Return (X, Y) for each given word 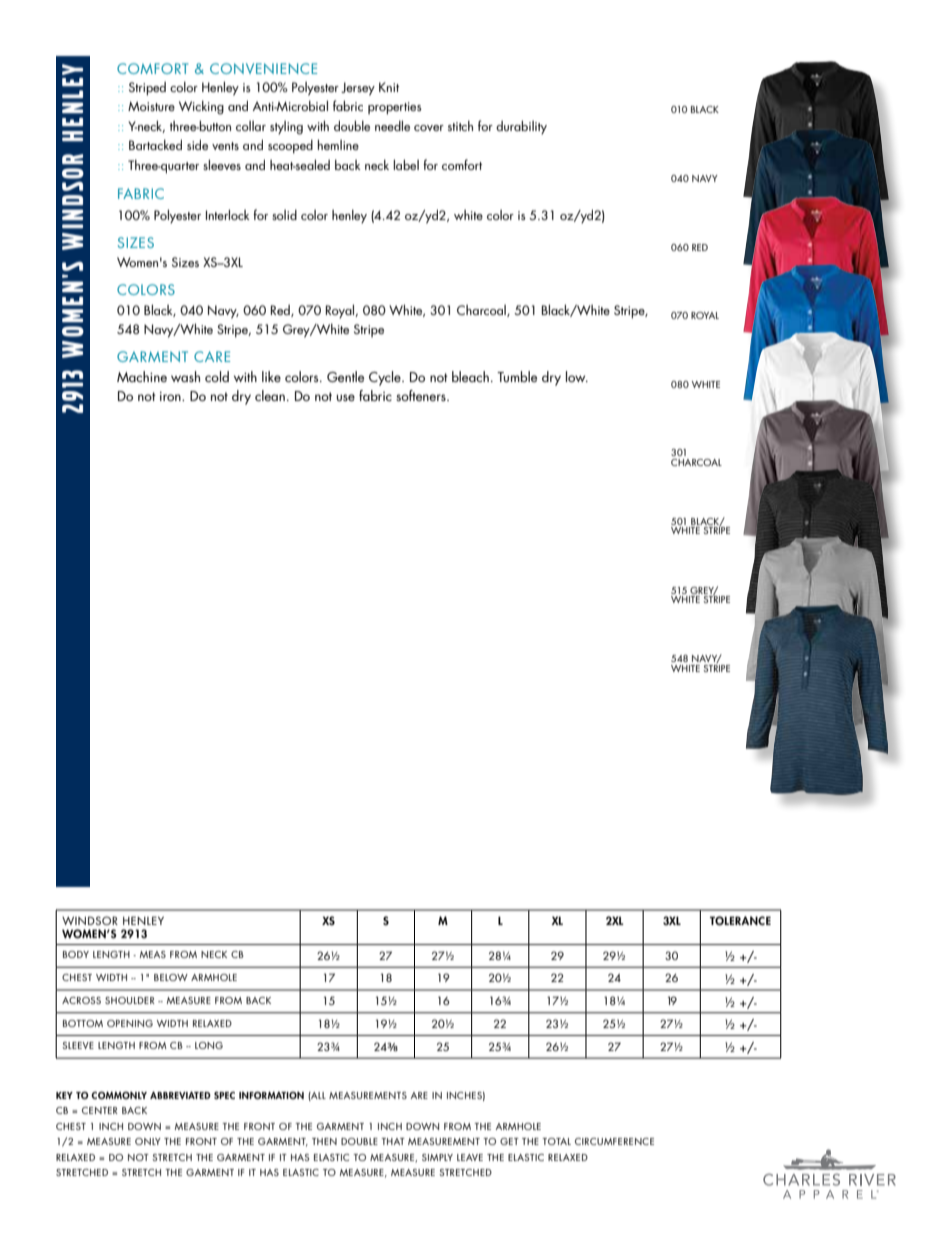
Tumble (517, 376)
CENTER (100, 1110)
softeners (422, 395)
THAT (393, 1141)
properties (395, 108)
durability (521, 127)
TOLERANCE (740, 921)
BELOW (171, 977)
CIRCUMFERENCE (614, 1141)
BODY (76, 954)
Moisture (151, 106)
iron (171, 396)
